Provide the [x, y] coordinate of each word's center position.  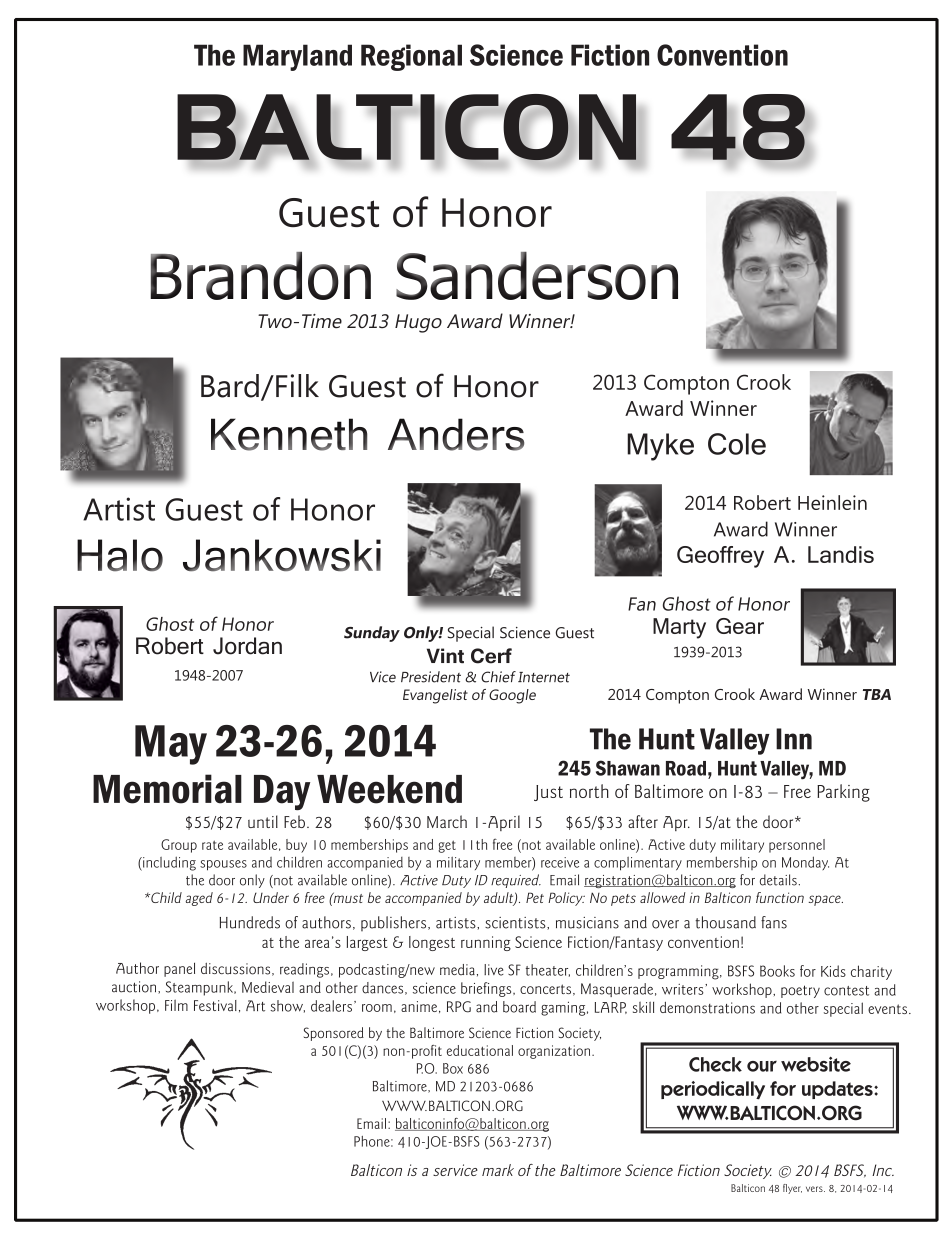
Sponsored [334, 1034]
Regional [411, 57]
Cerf [491, 656]
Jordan [247, 646]
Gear [740, 626]
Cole [737, 444]
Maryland [297, 57]
